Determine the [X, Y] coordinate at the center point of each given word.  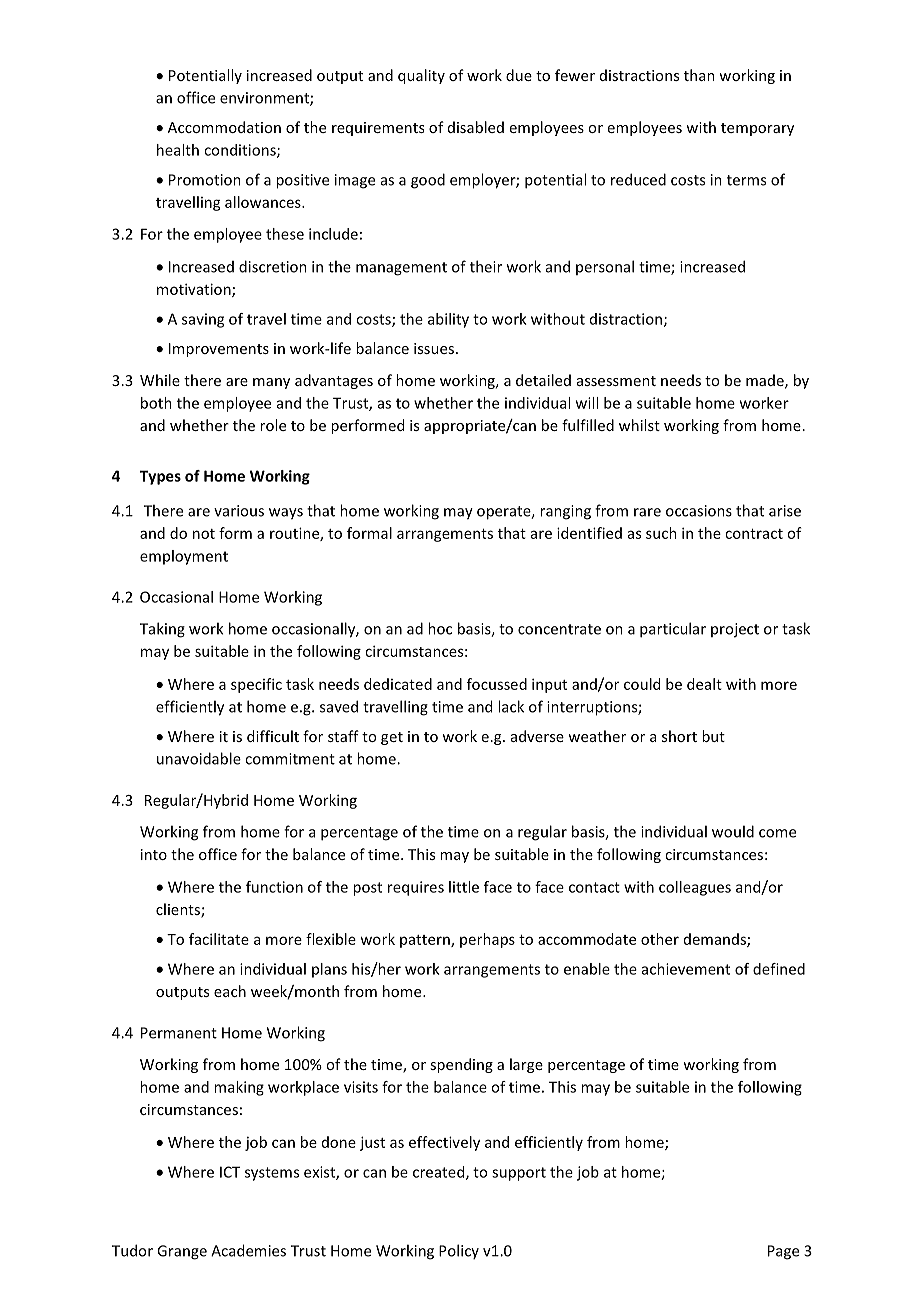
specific [256, 685]
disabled [476, 127]
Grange [182, 1252]
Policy [459, 1251]
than [699, 75]
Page [783, 1252]
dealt [704, 684]
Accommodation [224, 127]
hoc [440, 628]
